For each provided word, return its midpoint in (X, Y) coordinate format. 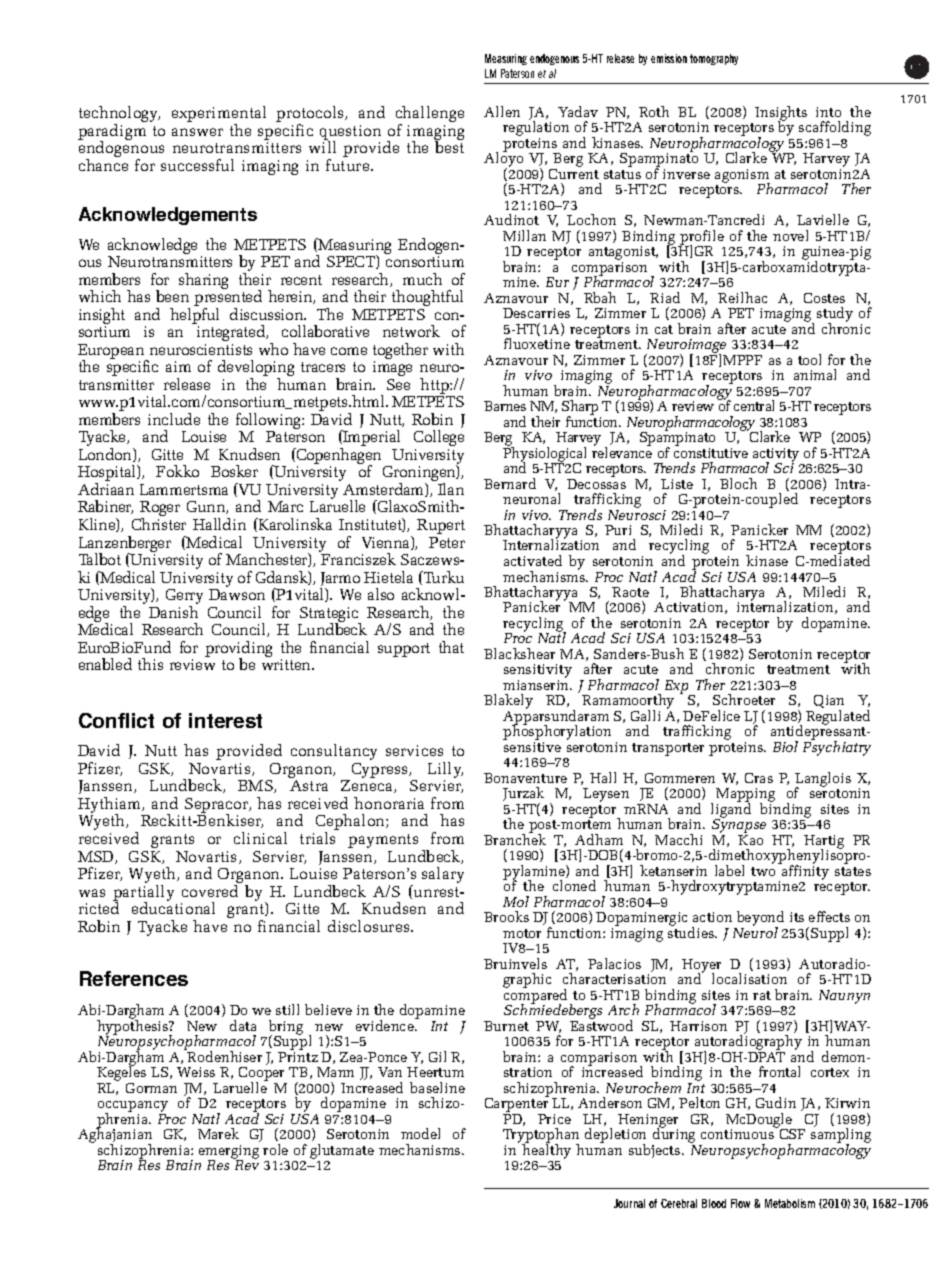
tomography (714, 59)
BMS (256, 786)
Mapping (745, 796)
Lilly (445, 771)
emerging (229, 1153)
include (174, 419)
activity (776, 456)
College (439, 438)
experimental (219, 115)
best (449, 147)
